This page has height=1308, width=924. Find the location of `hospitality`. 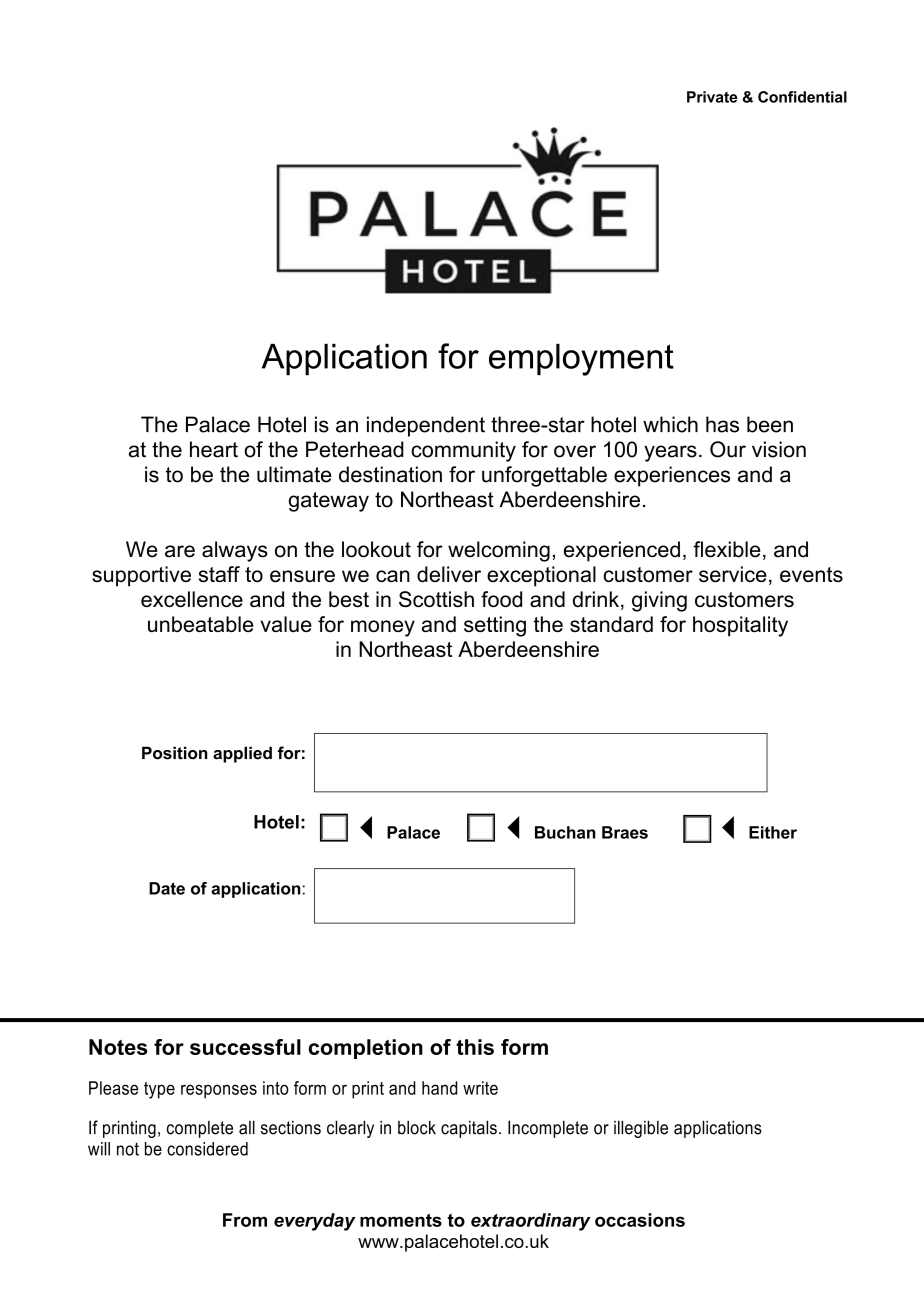

hospitality is located at coordinates (740, 626).
